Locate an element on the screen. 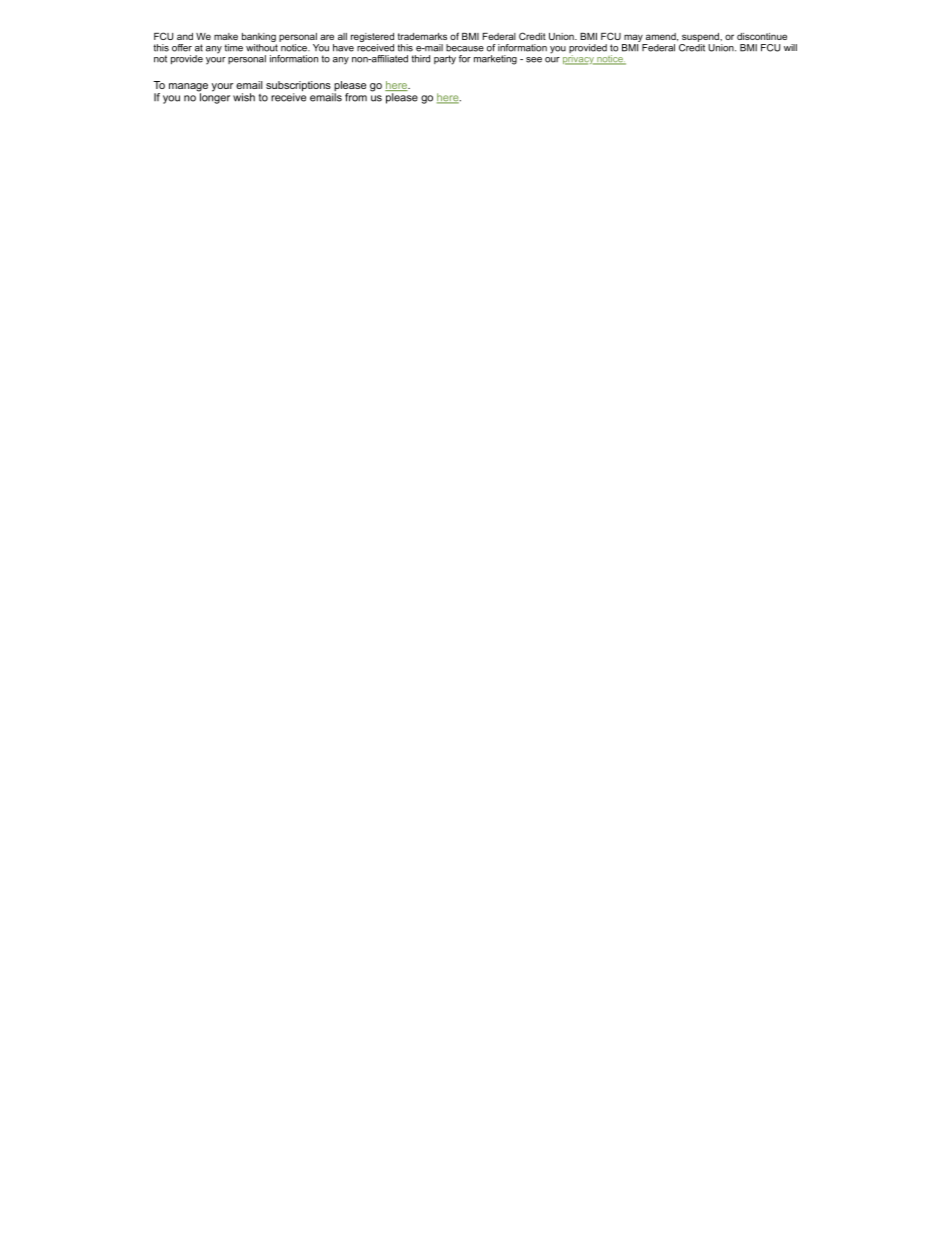 The width and height of the screenshot is (952, 1233). time is located at coordinates (233, 48).
